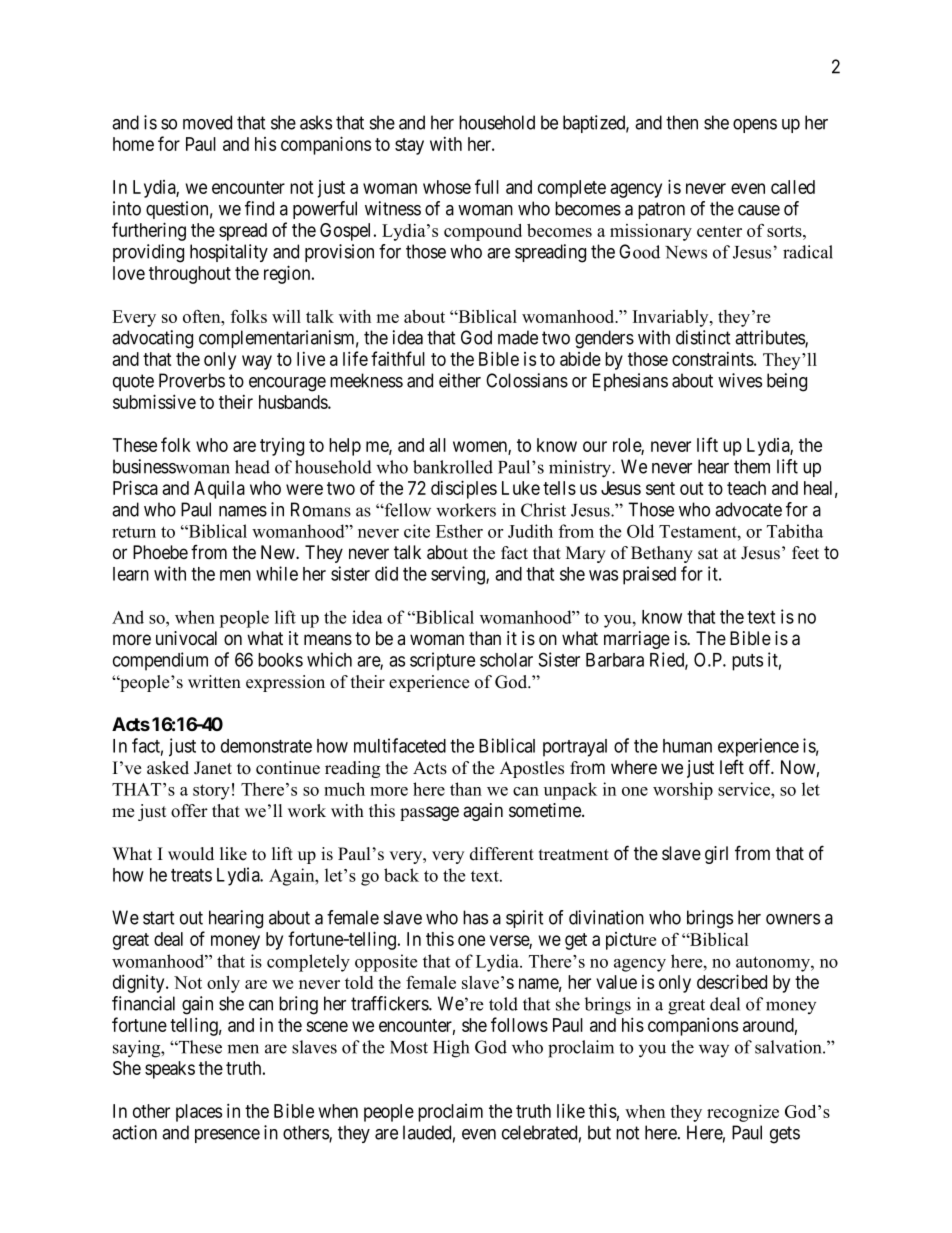 This page has width=952, height=1233. Describe the element at coordinates (740, 380) in the page. I see `wives` at that location.
